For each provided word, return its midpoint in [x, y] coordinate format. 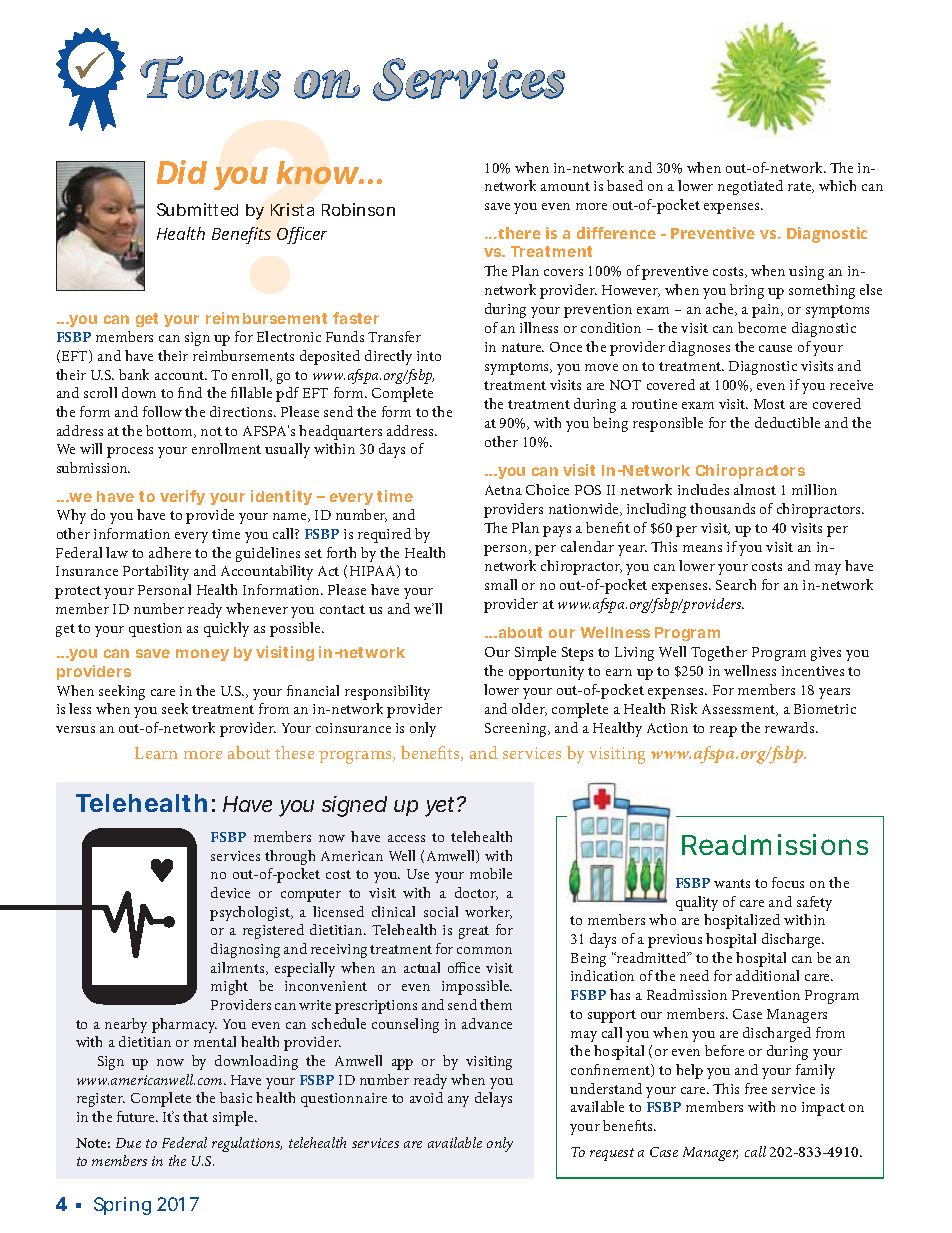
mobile [491, 873]
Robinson [358, 209]
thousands [722, 508]
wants [732, 883]
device [230, 892]
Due [128, 1143]
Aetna [503, 490]
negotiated [750, 187]
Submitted [197, 209]
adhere [170, 552]
